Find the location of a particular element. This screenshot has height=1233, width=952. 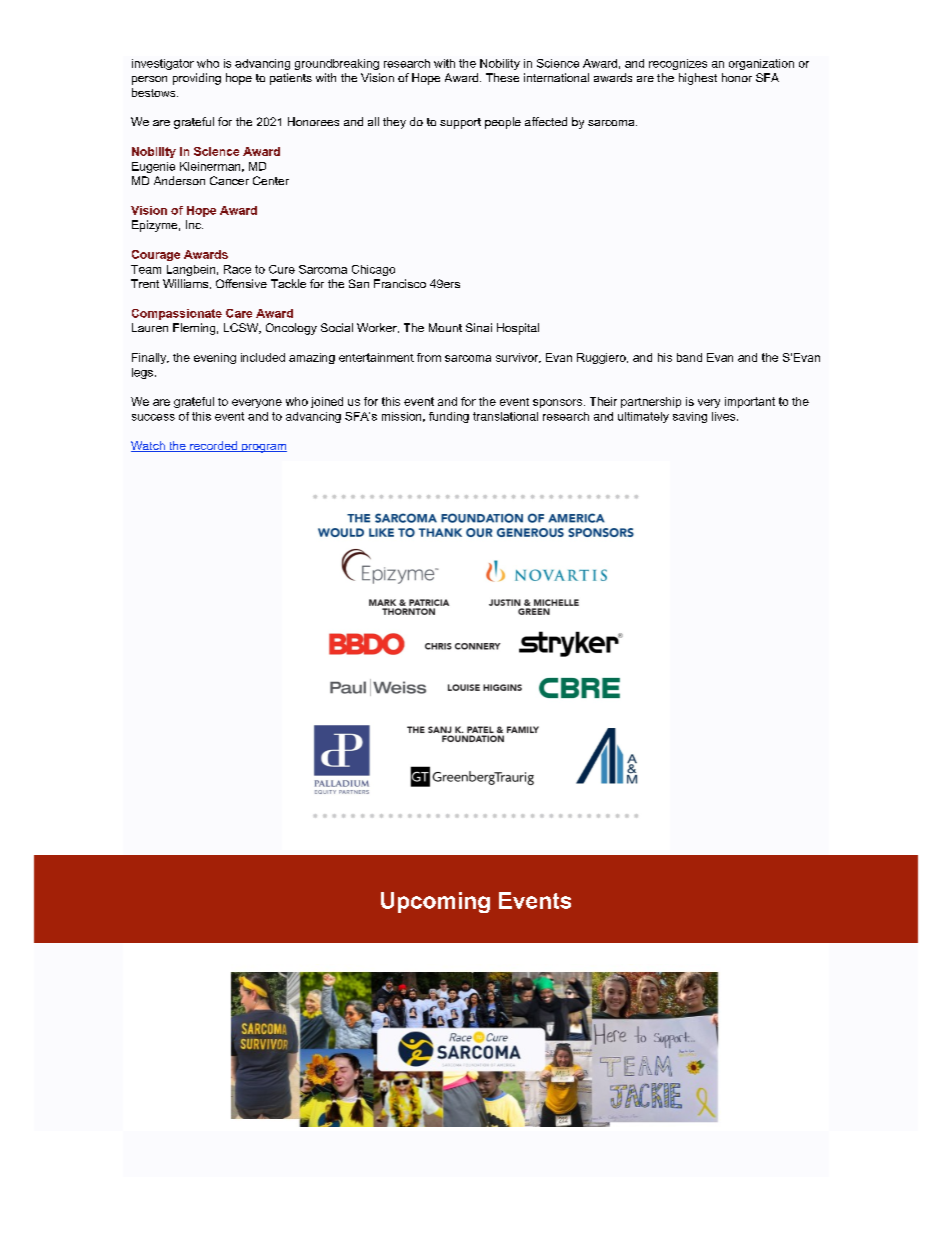

recorded is located at coordinates (213, 446).
